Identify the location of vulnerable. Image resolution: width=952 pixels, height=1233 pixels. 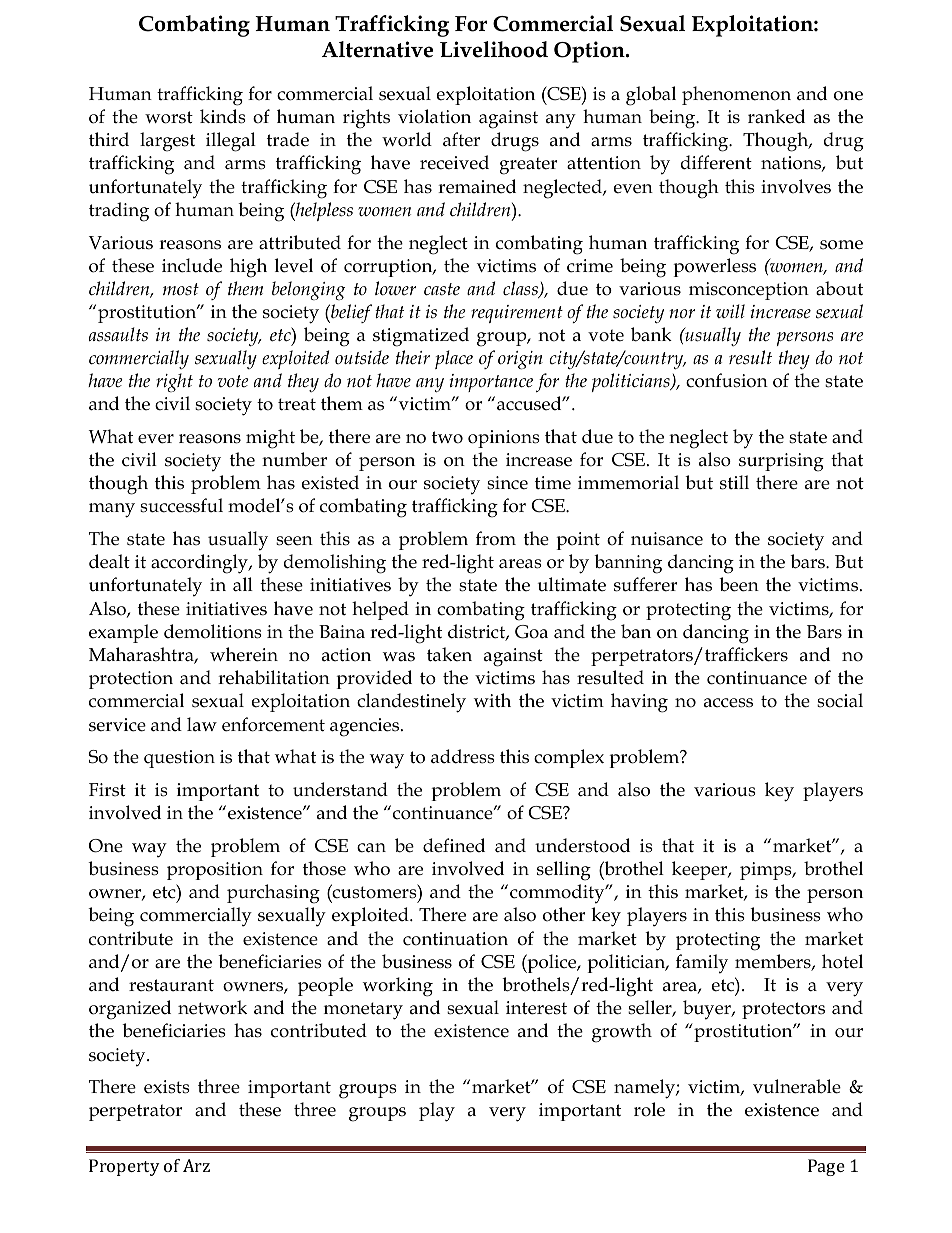
(797, 1086).
